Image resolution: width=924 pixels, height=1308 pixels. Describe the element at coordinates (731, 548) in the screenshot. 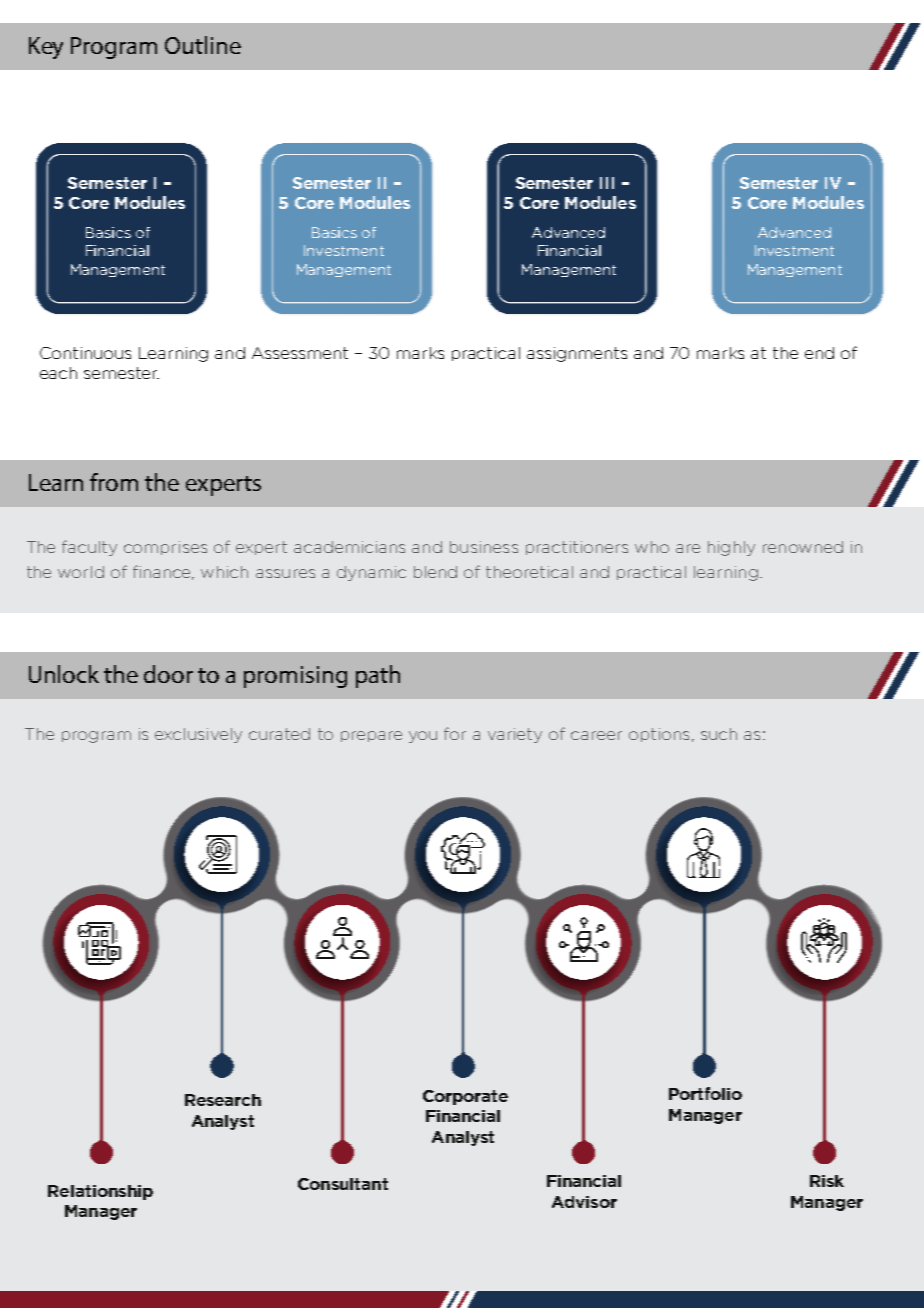

I see `highly` at that location.
